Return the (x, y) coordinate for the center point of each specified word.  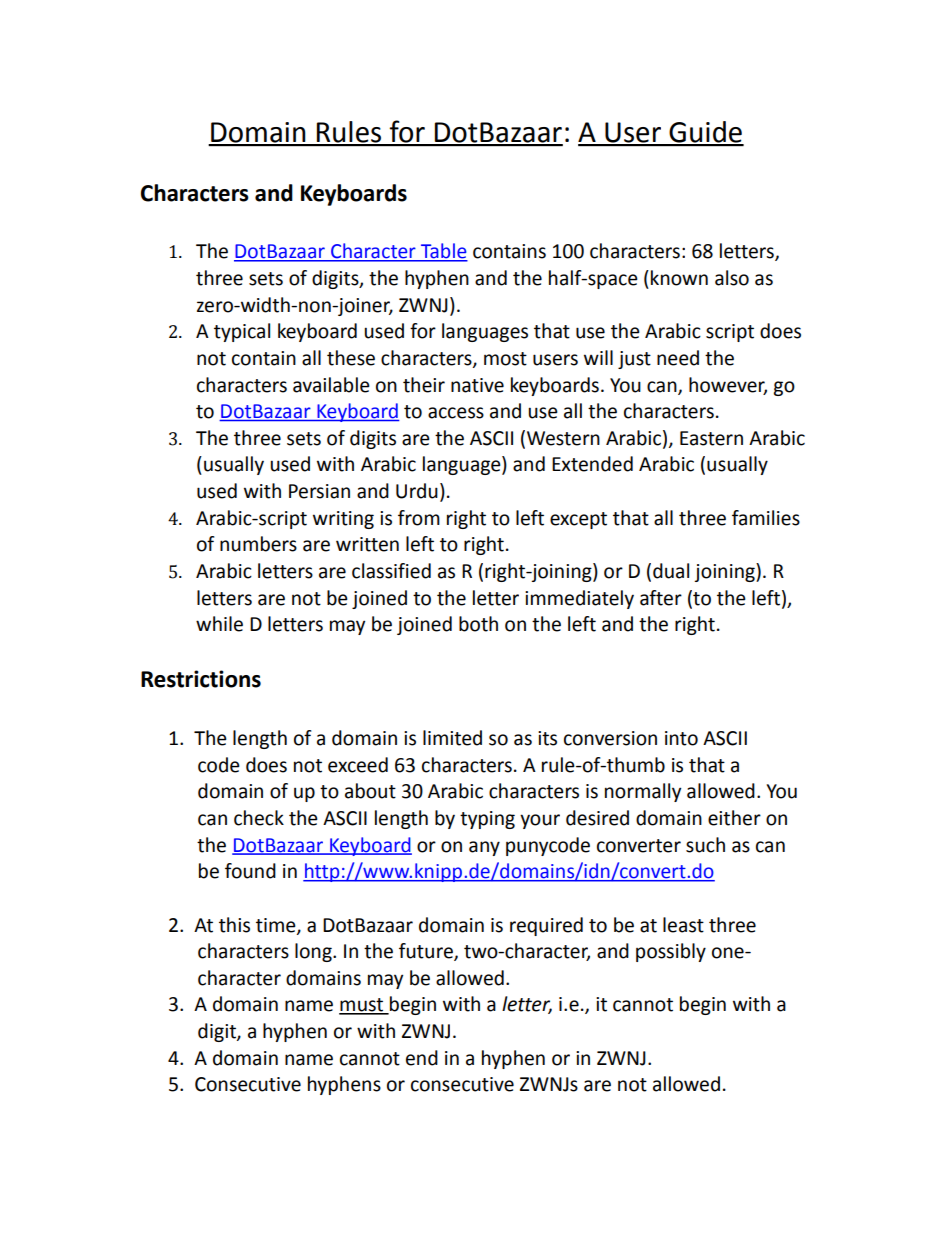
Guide (706, 133)
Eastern (711, 438)
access (456, 413)
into (681, 738)
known (679, 278)
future (427, 952)
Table (443, 252)
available (331, 385)
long (314, 952)
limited (452, 738)
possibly (671, 952)
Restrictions (201, 679)
